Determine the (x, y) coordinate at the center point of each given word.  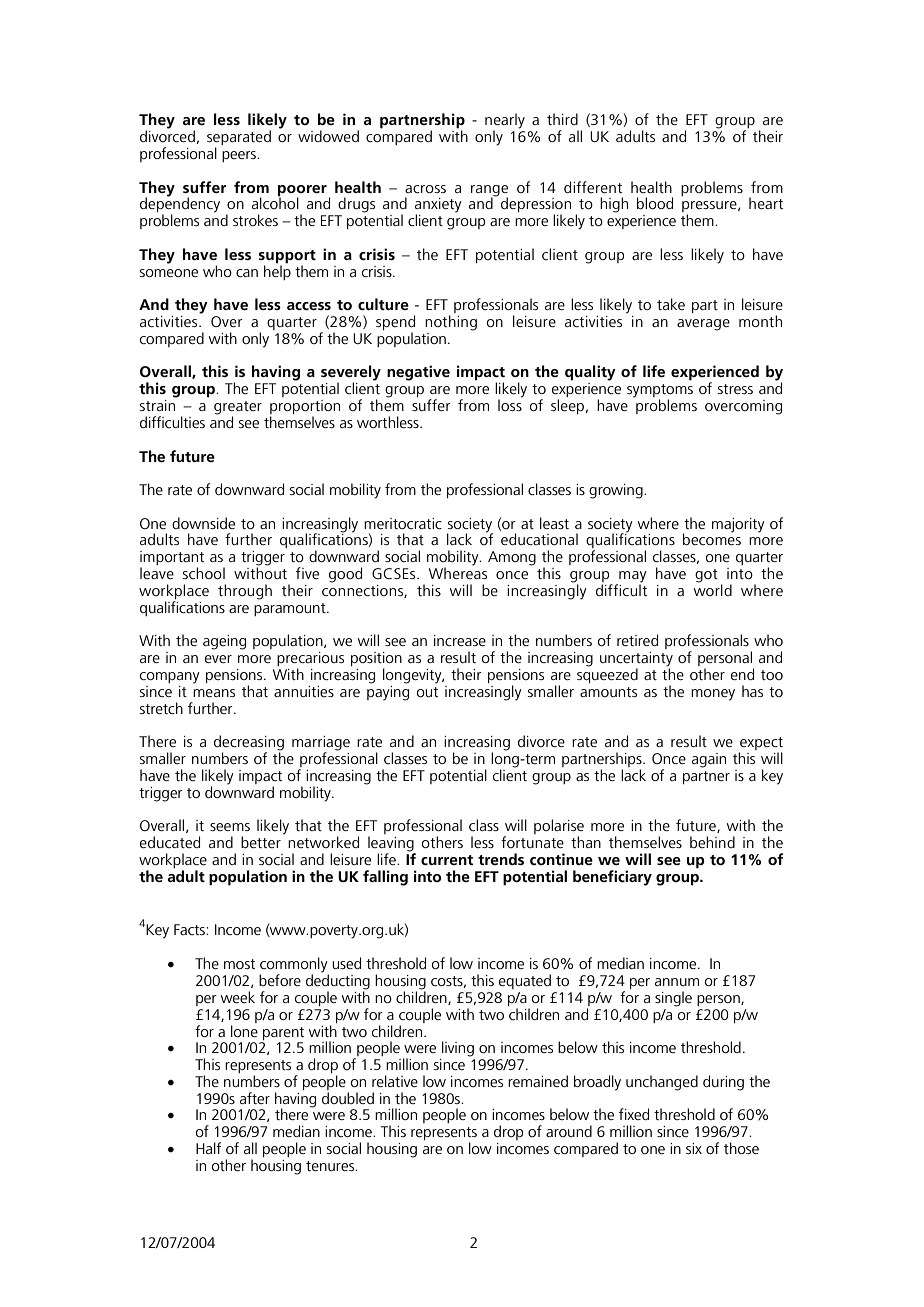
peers (240, 156)
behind (712, 842)
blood (655, 203)
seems (230, 827)
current (447, 860)
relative (395, 1081)
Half (208, 1148)
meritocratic (403, 523)
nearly (505, 122)
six (694, 1148)
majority (738, 525)
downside (203, 523)
